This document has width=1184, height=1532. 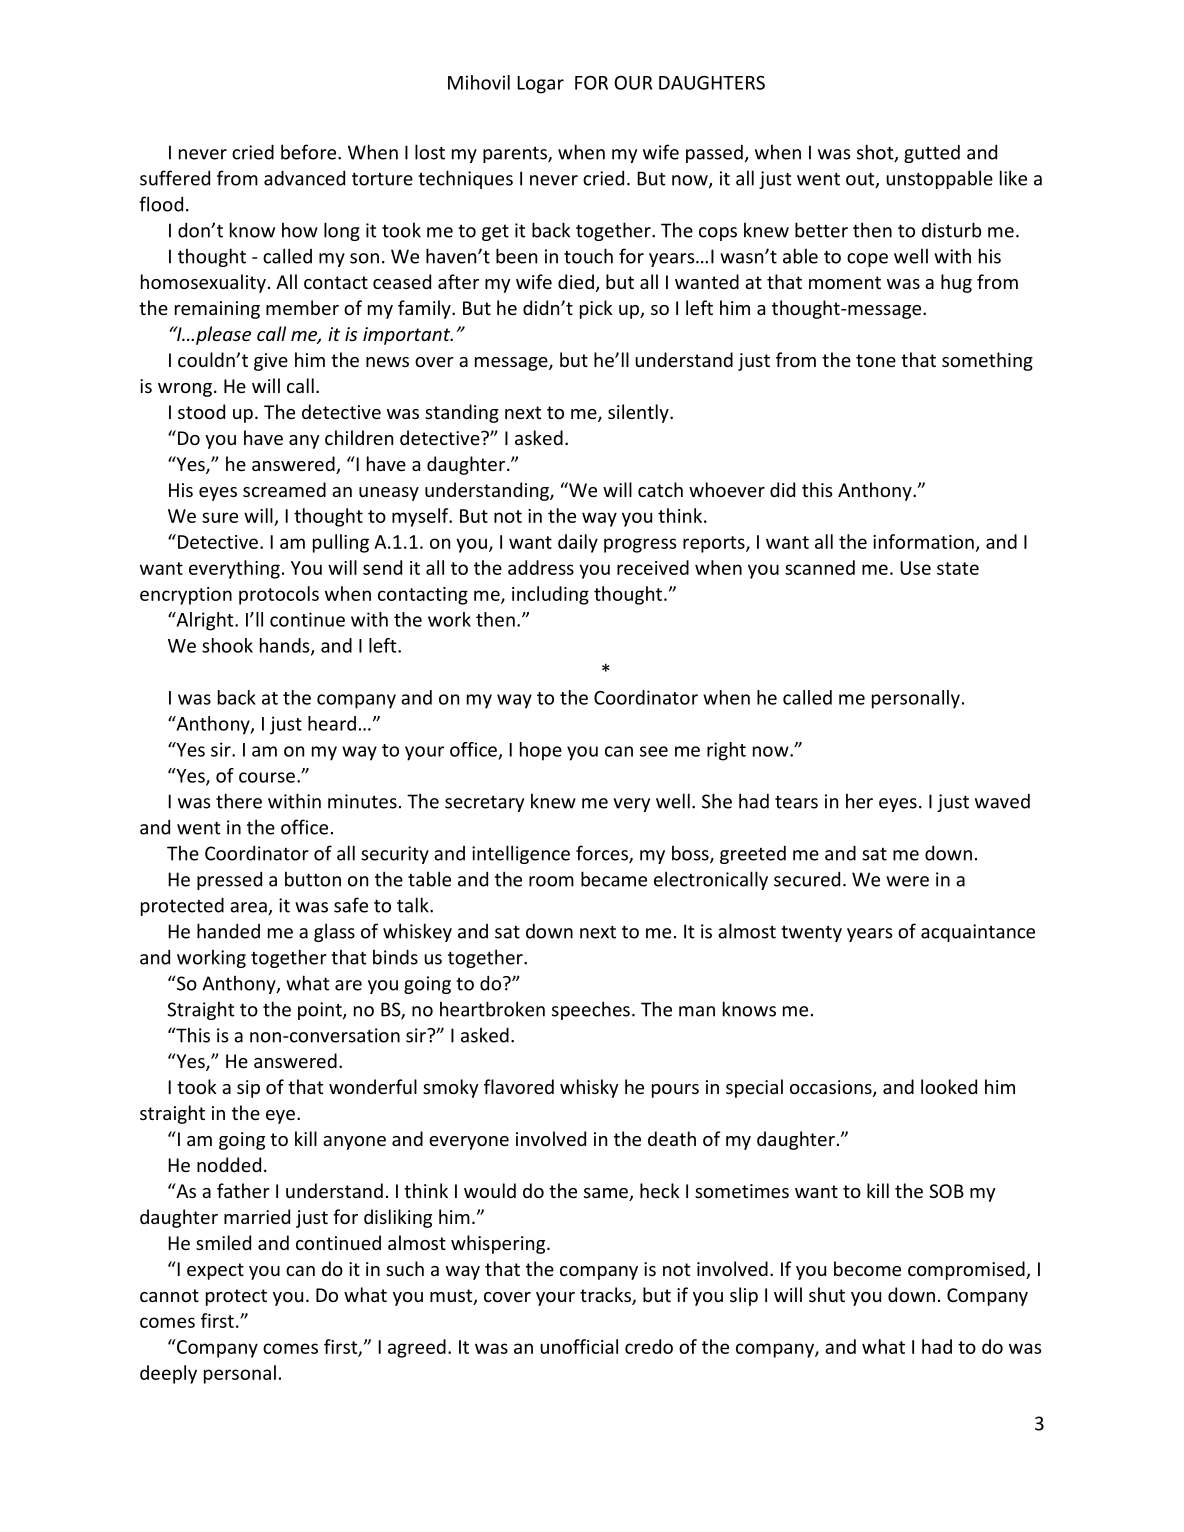 I want to click on course, so click(x=267, y=777).
